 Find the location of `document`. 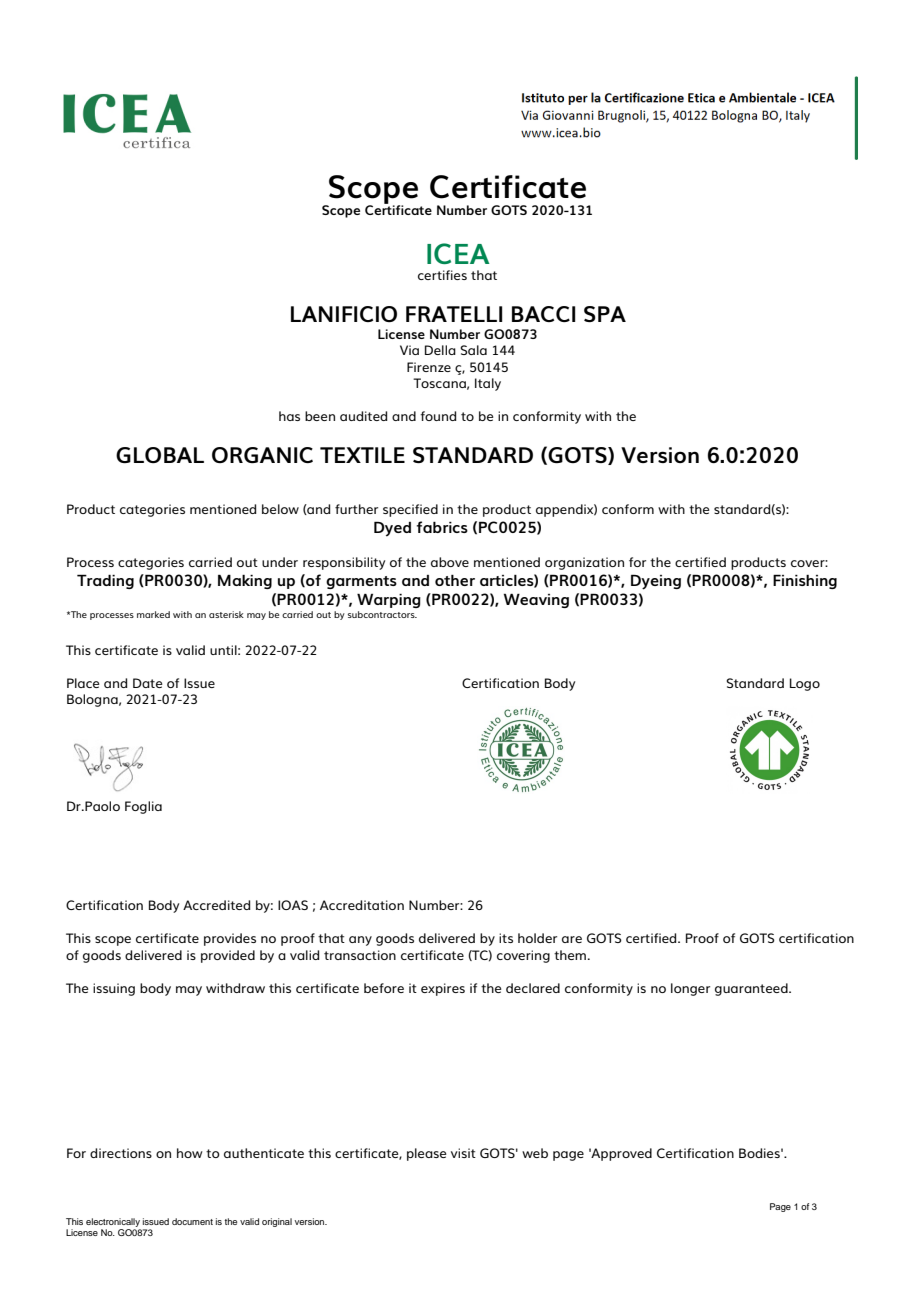

document is located at coordinates (192, 1221).
